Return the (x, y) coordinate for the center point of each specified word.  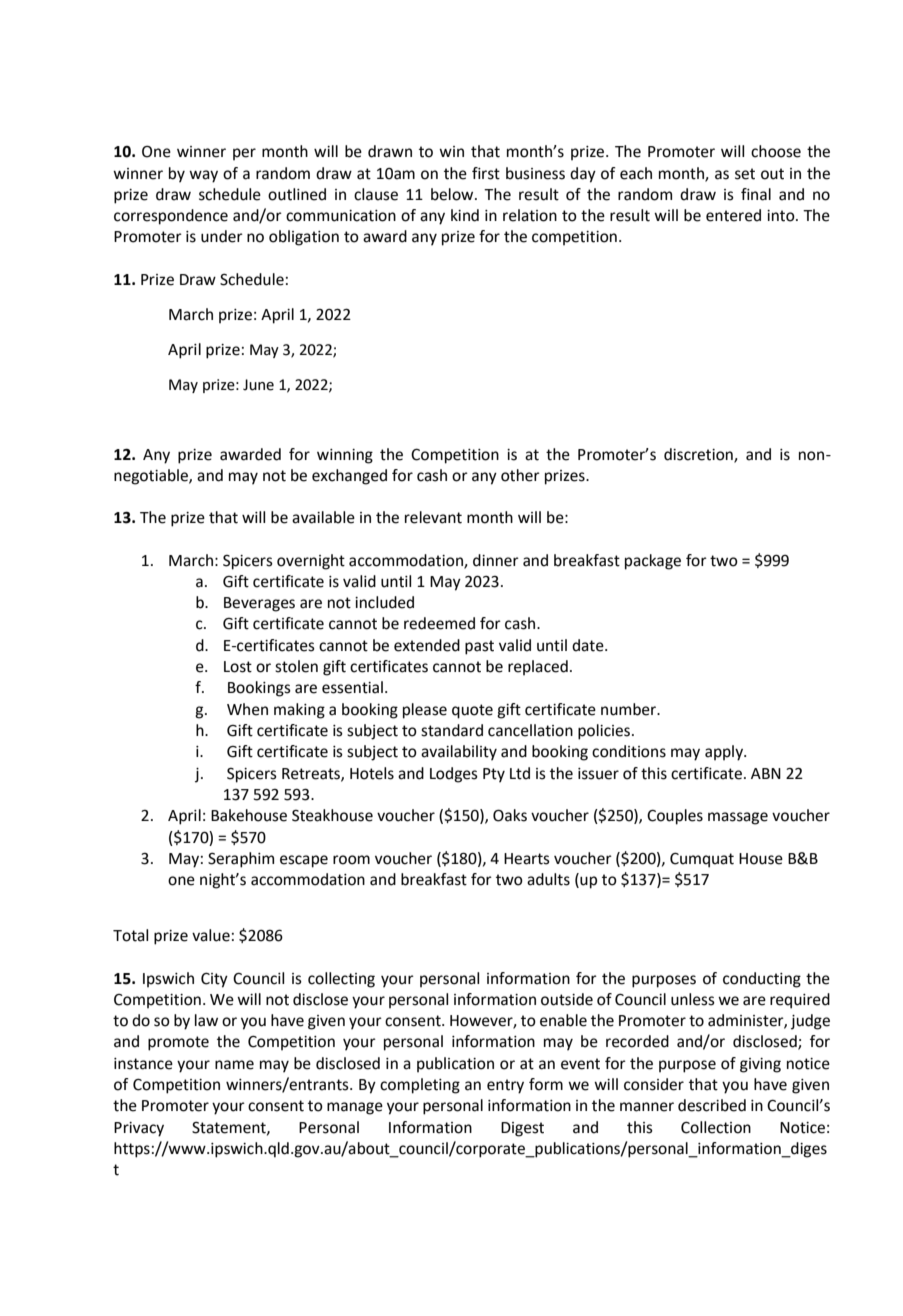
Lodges (454, 775)
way (203, 176)
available (323, 517)
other (520, 475)
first (486, 173)
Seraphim (241, 860)
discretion (699, 455)
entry (505, 1086)
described (712, 1105)
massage (738, 818)
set (745, 174)
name (234, 1065)
